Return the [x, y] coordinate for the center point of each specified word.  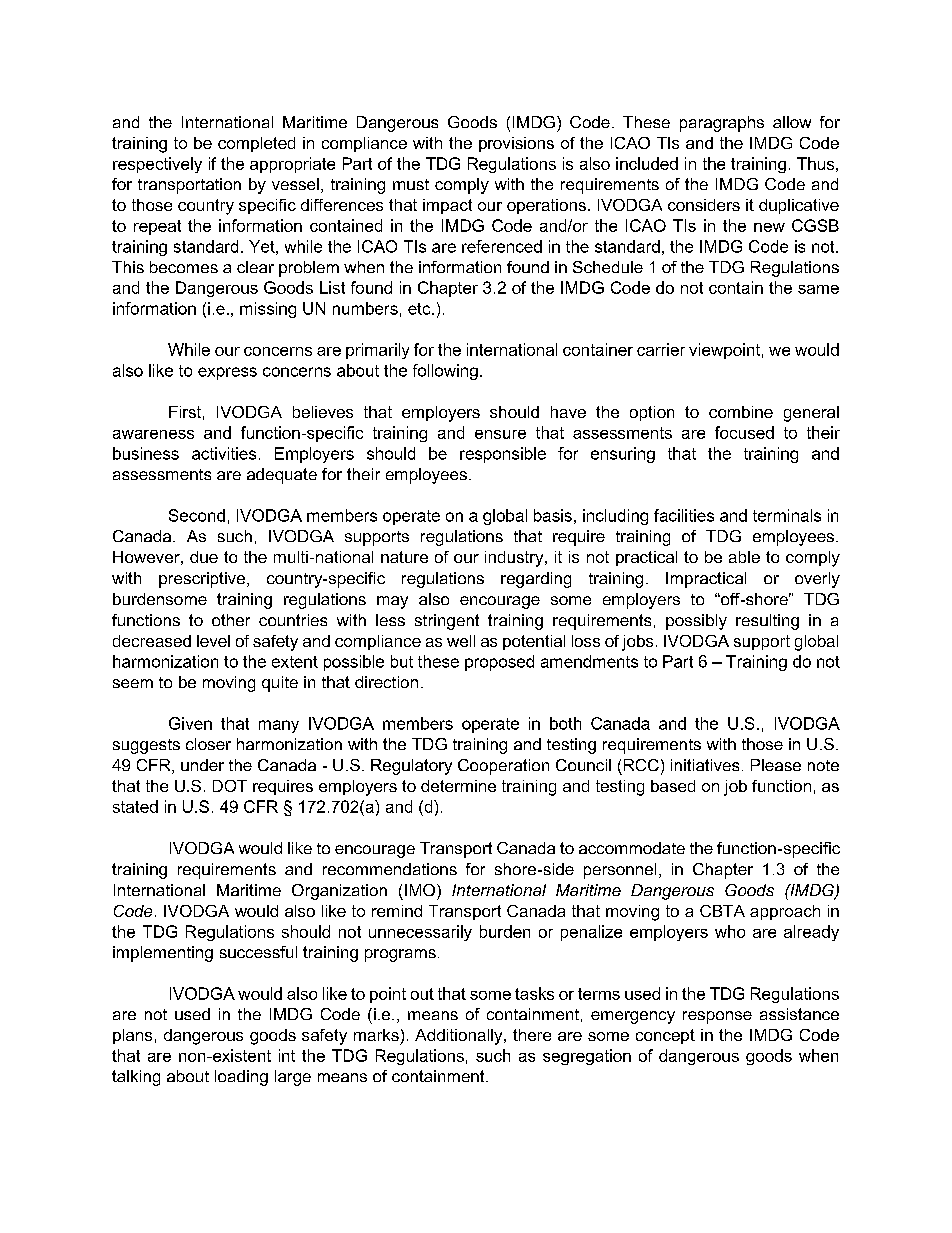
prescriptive [202, 580]
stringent [447, 622]
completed [256, 144]
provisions [516, 144]
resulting [767, 622]
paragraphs [722, 124]
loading [241, 1078]
